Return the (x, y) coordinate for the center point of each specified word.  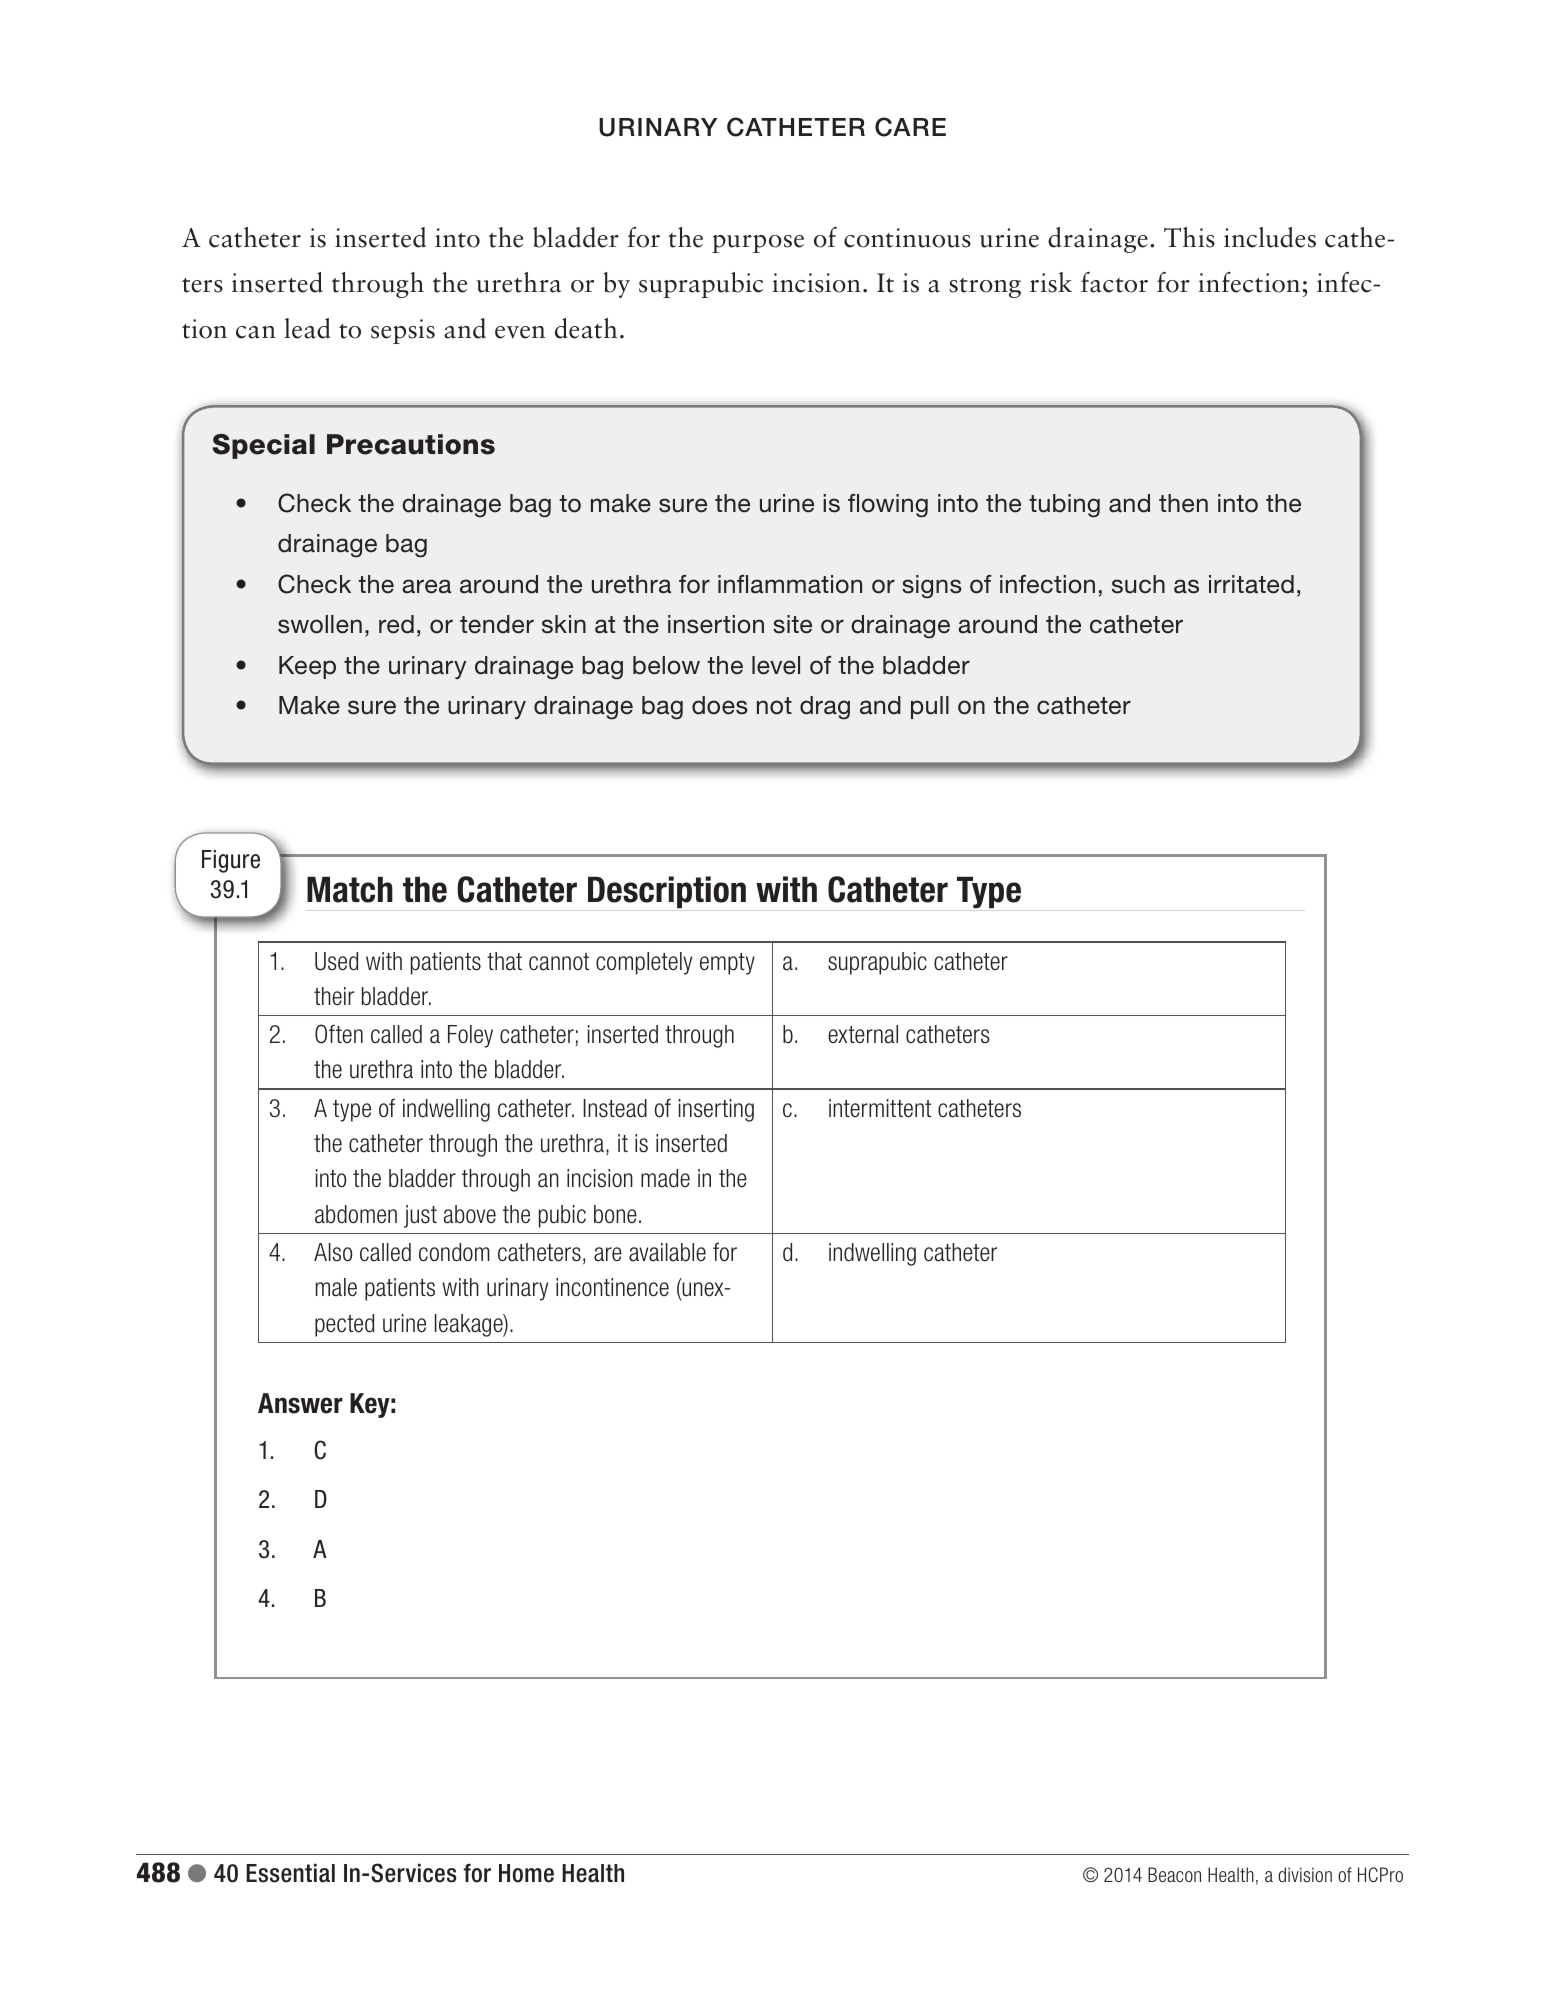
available (667, 1252)
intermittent (880, 1108)
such (1138, 584)
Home (526, 1873)
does (720, 705)
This (1189, 237)
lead (307, 328)
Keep (307, 667)
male (336, 1287)
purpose (758, 244)
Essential (290, 1873)
